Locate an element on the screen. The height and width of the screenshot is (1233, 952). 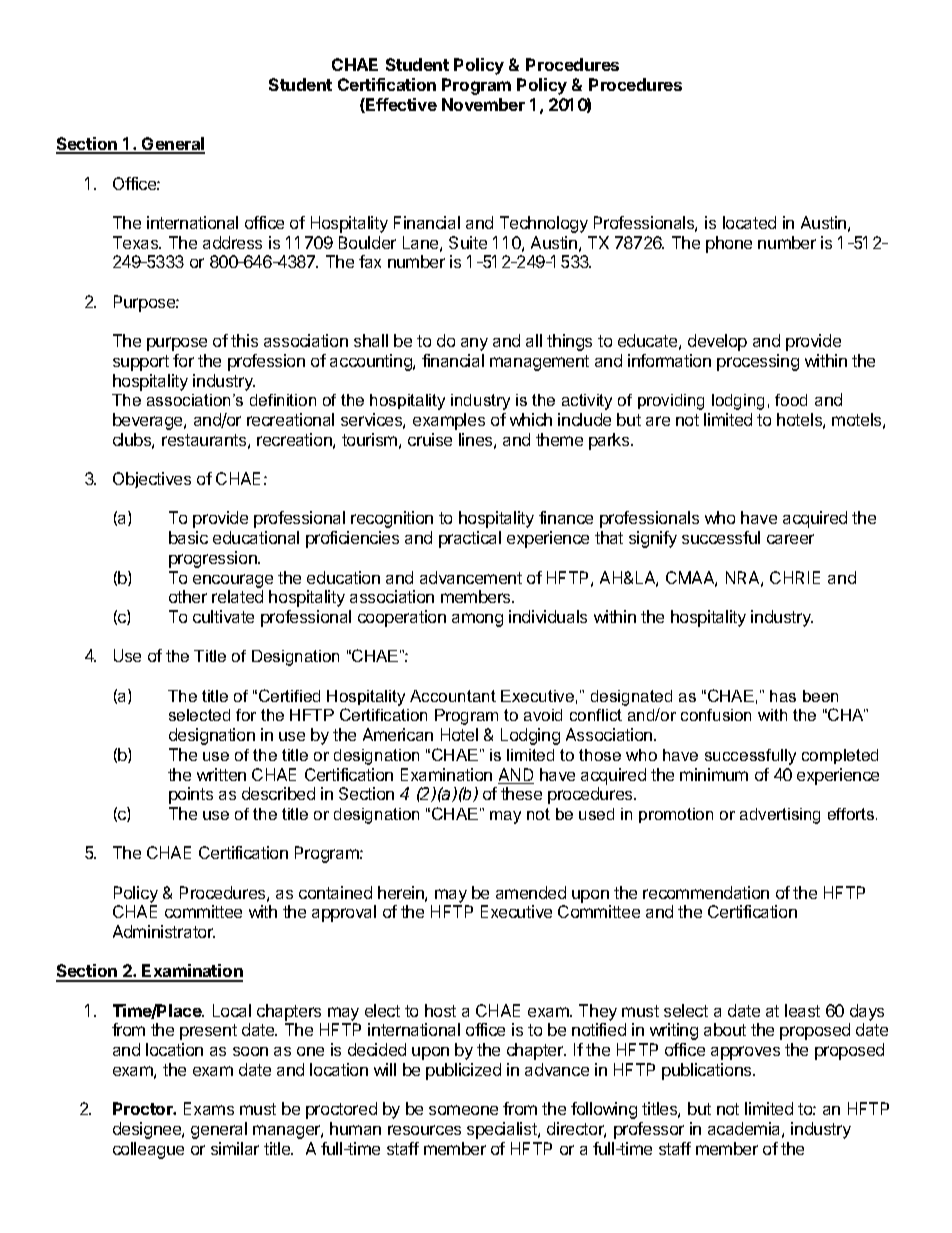
address is located at coordinates (232, 242).
